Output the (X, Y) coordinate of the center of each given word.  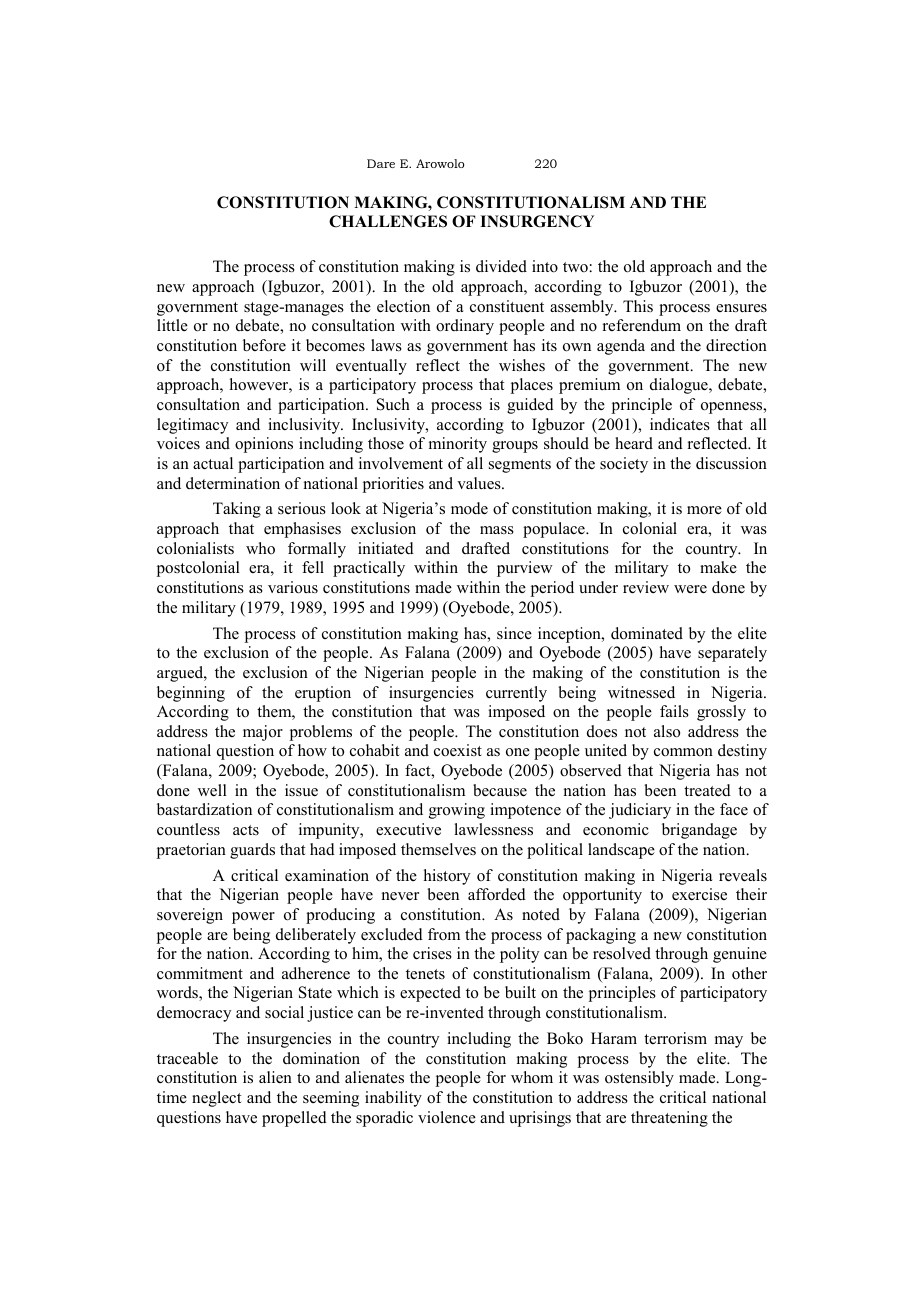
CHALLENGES (388, 221)
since (514, 633)
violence (447, 1117)
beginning (191, 694)
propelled (294, 1119)
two (575, 267)
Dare (381, 163)
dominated (647, 633)
